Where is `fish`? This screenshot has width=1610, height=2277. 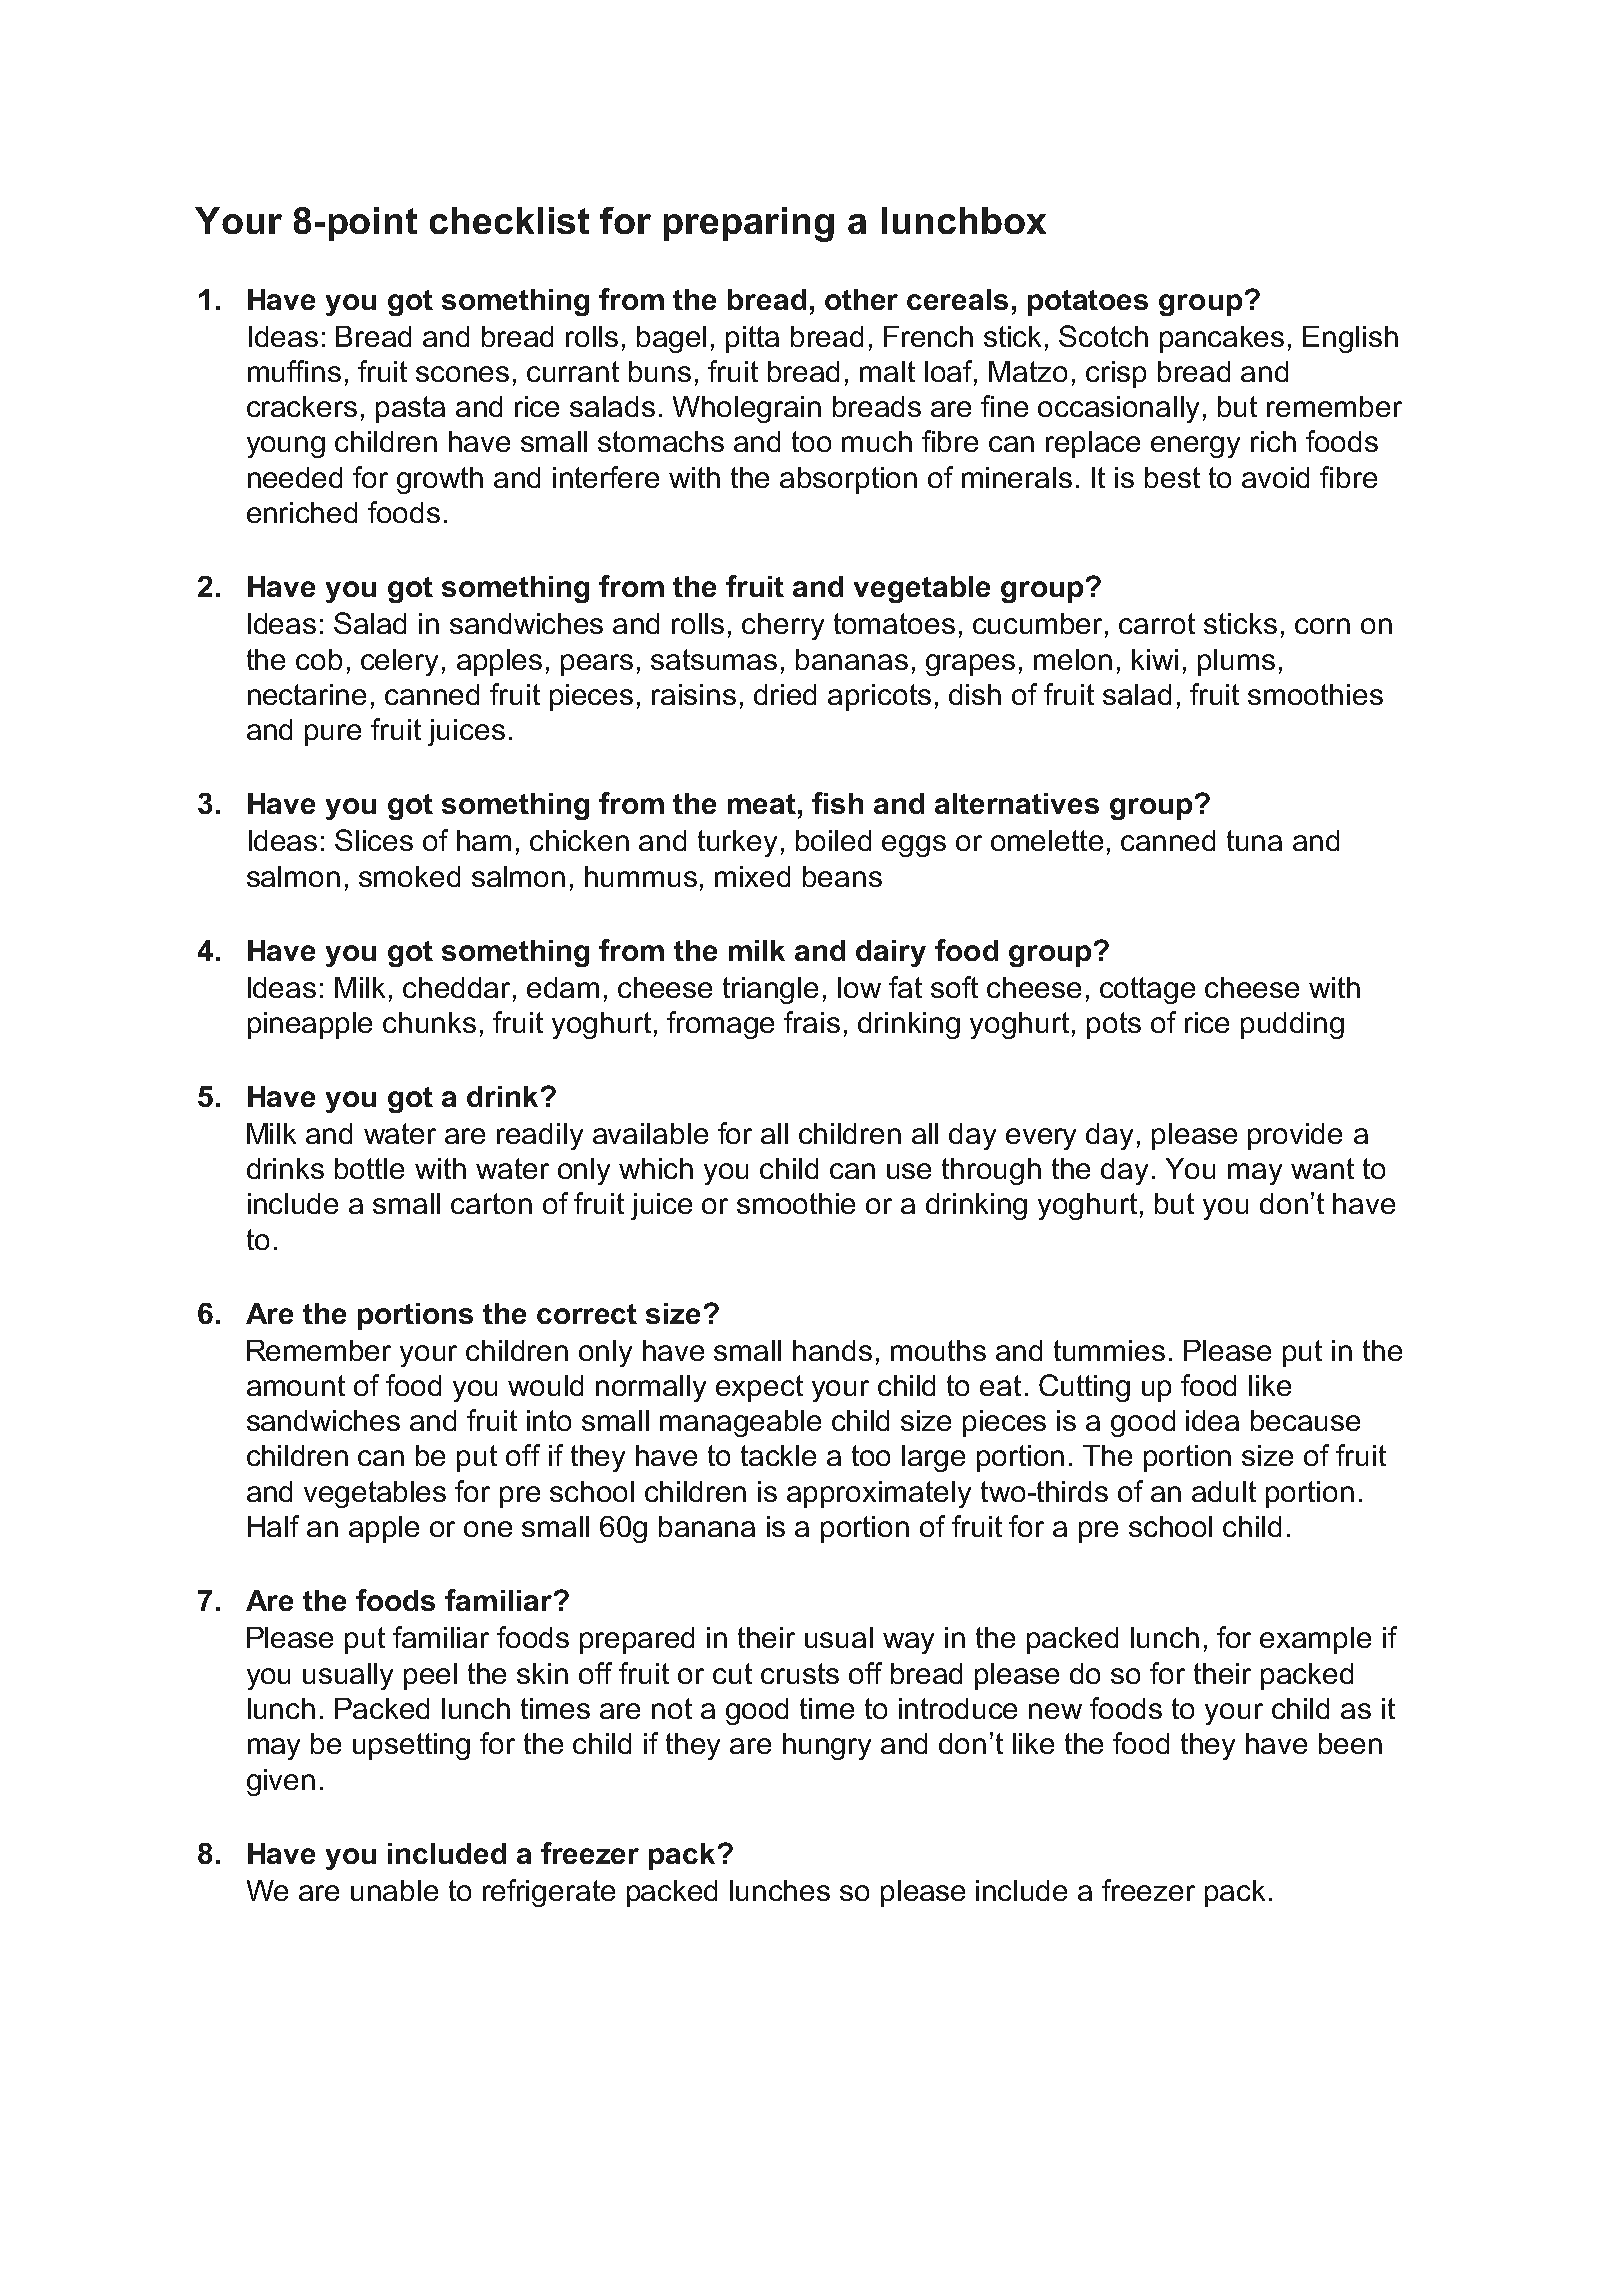 fish is located at coordinates (837, 803).
